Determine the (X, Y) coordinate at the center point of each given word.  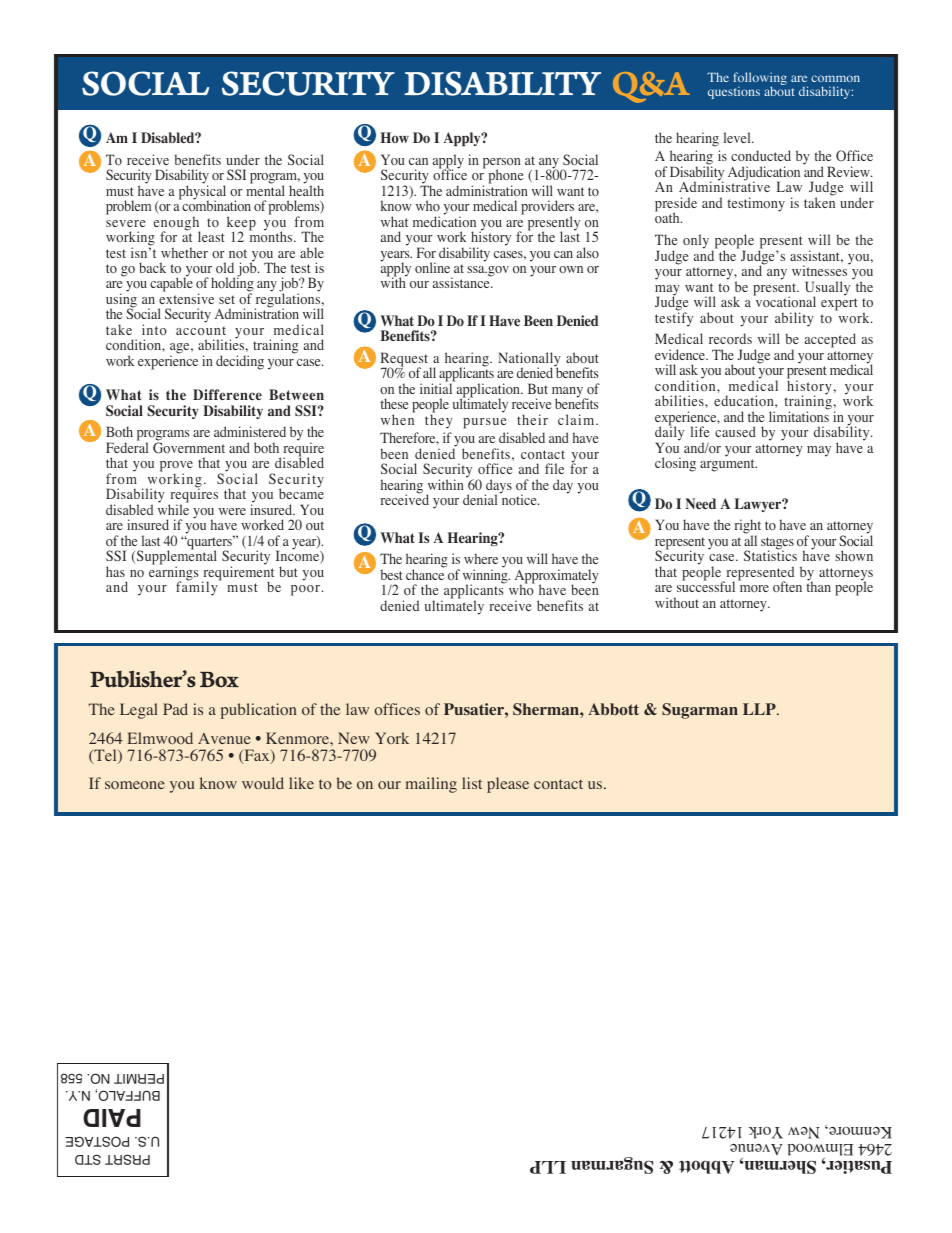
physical (202, 192)
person (502, 164)
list (472, 783)
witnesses (821, 270)
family (198, 588)
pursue (484, 423)
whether (184, 252)
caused (735, 431)
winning (486, 576)
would (263, 783)
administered (250, 431)
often (787, 586)
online (432, 267)
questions (734, 92)
